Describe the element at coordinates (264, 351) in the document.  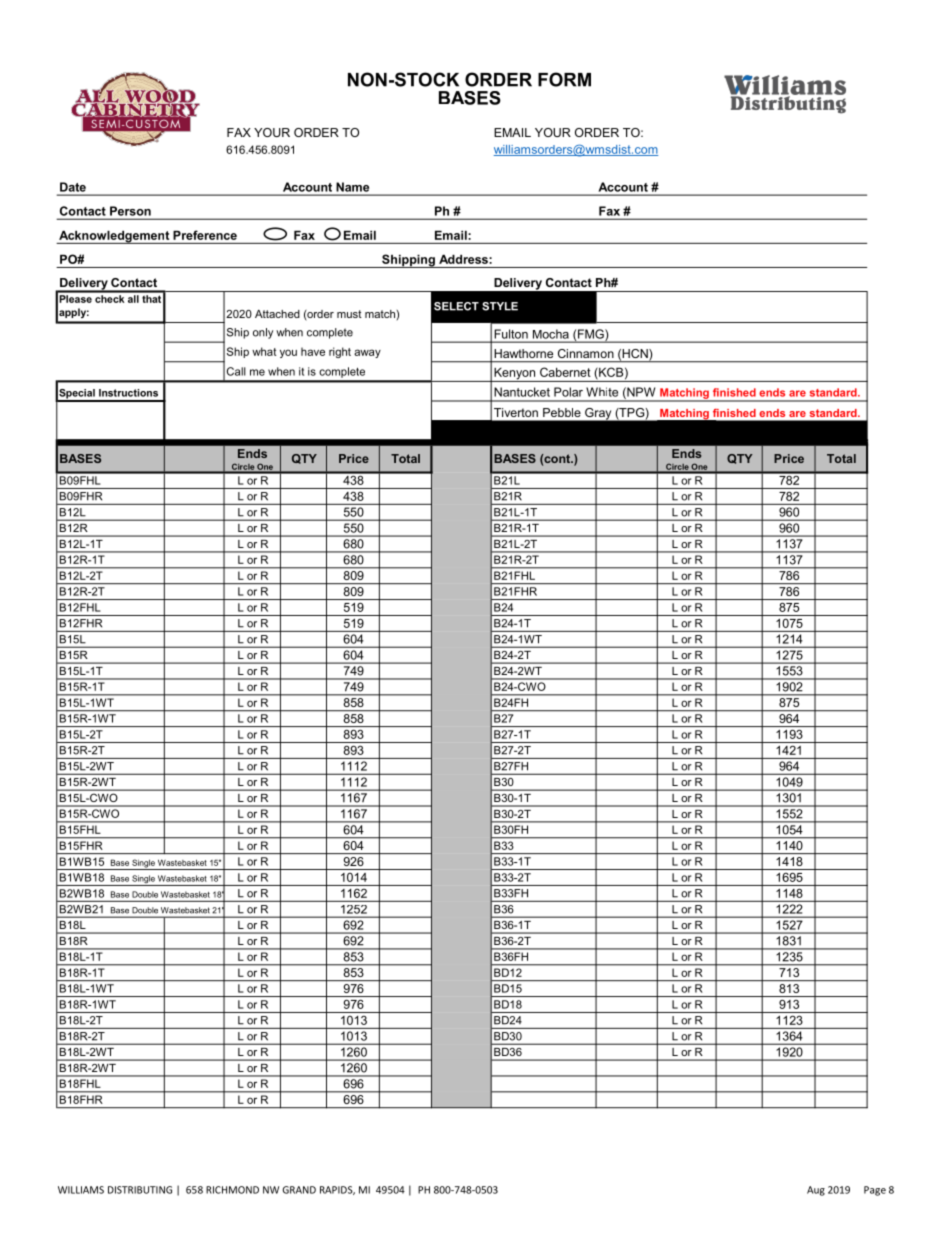
I see `what` at that location.
